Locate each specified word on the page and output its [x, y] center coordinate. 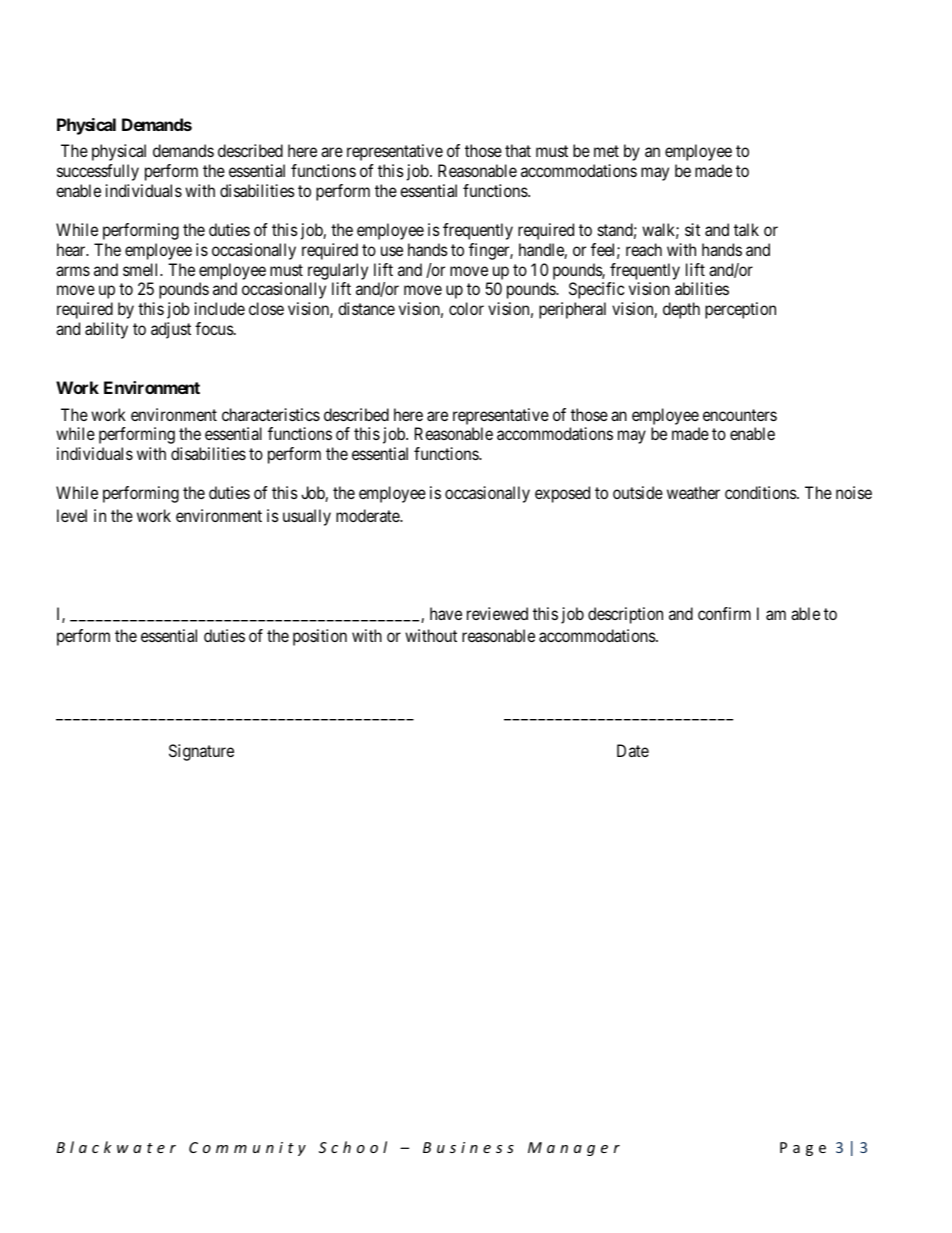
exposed [562, 494]
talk [746, 229]
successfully [98, 172]
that [518, 150]
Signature [201, 752]
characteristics [271, 414]
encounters [740, 415]
